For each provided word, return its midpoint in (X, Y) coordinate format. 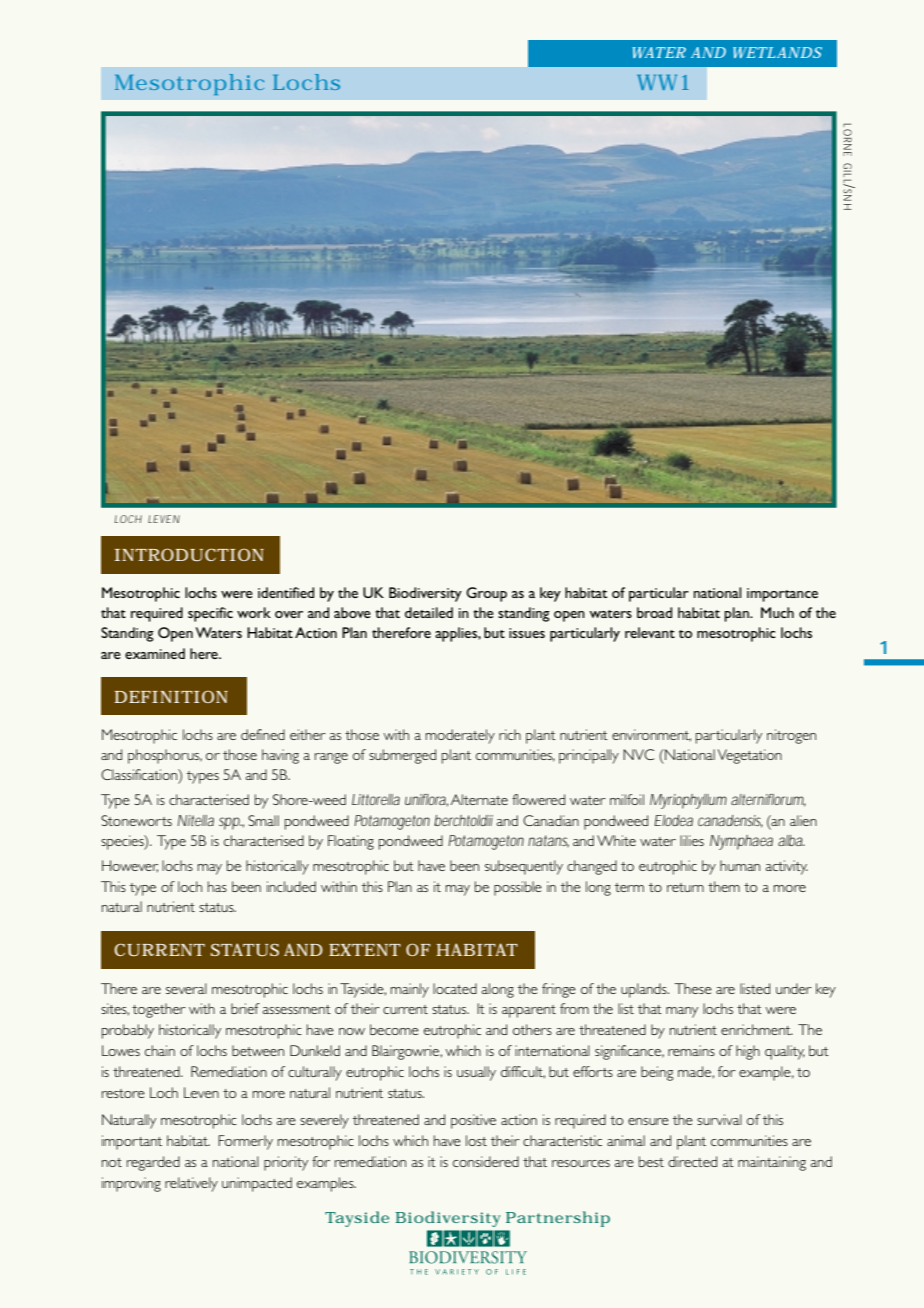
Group (486, 594)
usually (476, 1073)
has (217, 886)
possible (518, 888)
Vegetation (750, 756)
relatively (191, 1184)
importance (782, 595)
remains (691, 1050)
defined (263, 734)
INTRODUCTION (189, 554)
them (724, 886)
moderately (460, 736)
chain (160, 1050)
